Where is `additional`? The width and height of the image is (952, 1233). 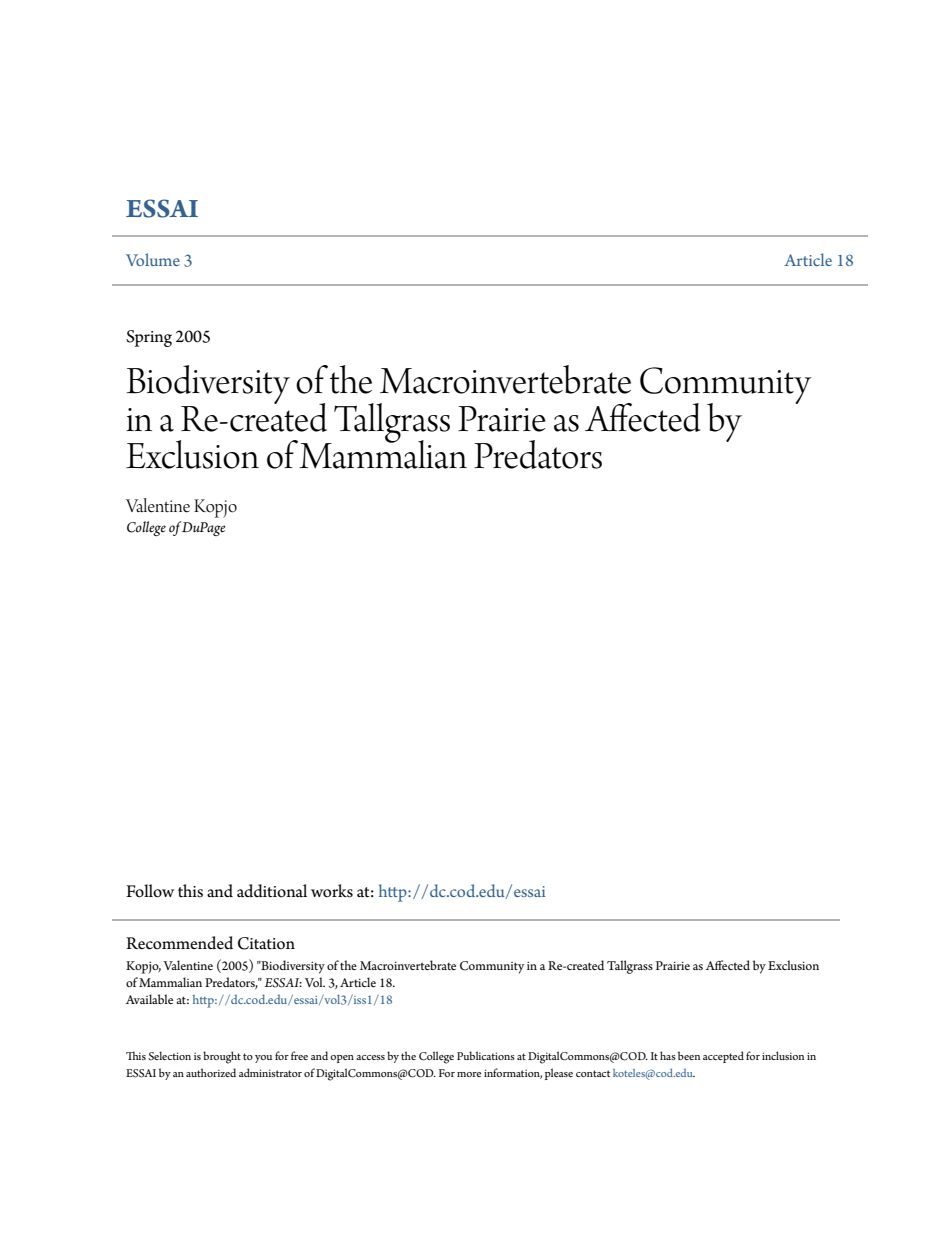
additional is located at coordinates (272, 891).
